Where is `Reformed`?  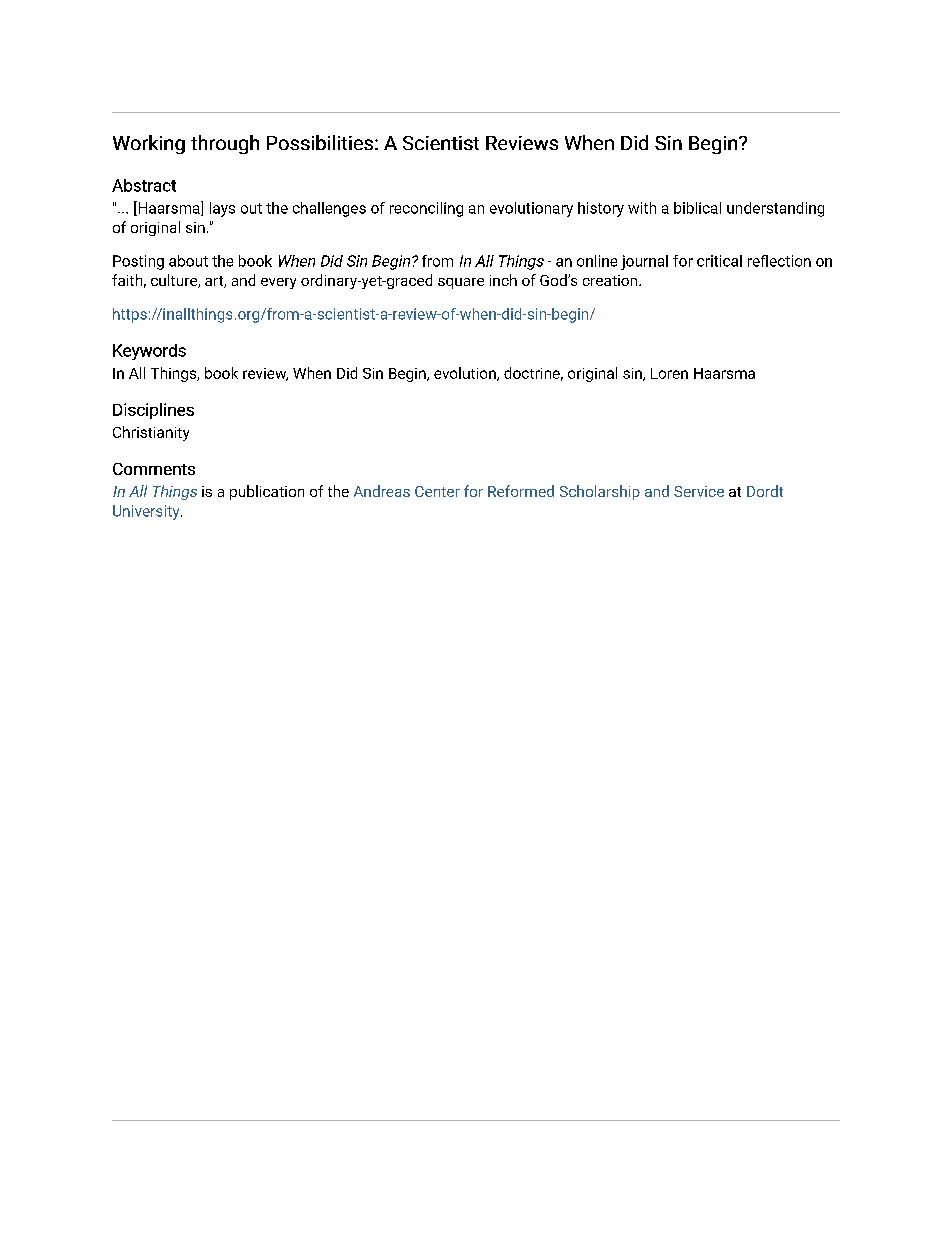
Reformed is located at coordinates (521, 491).
